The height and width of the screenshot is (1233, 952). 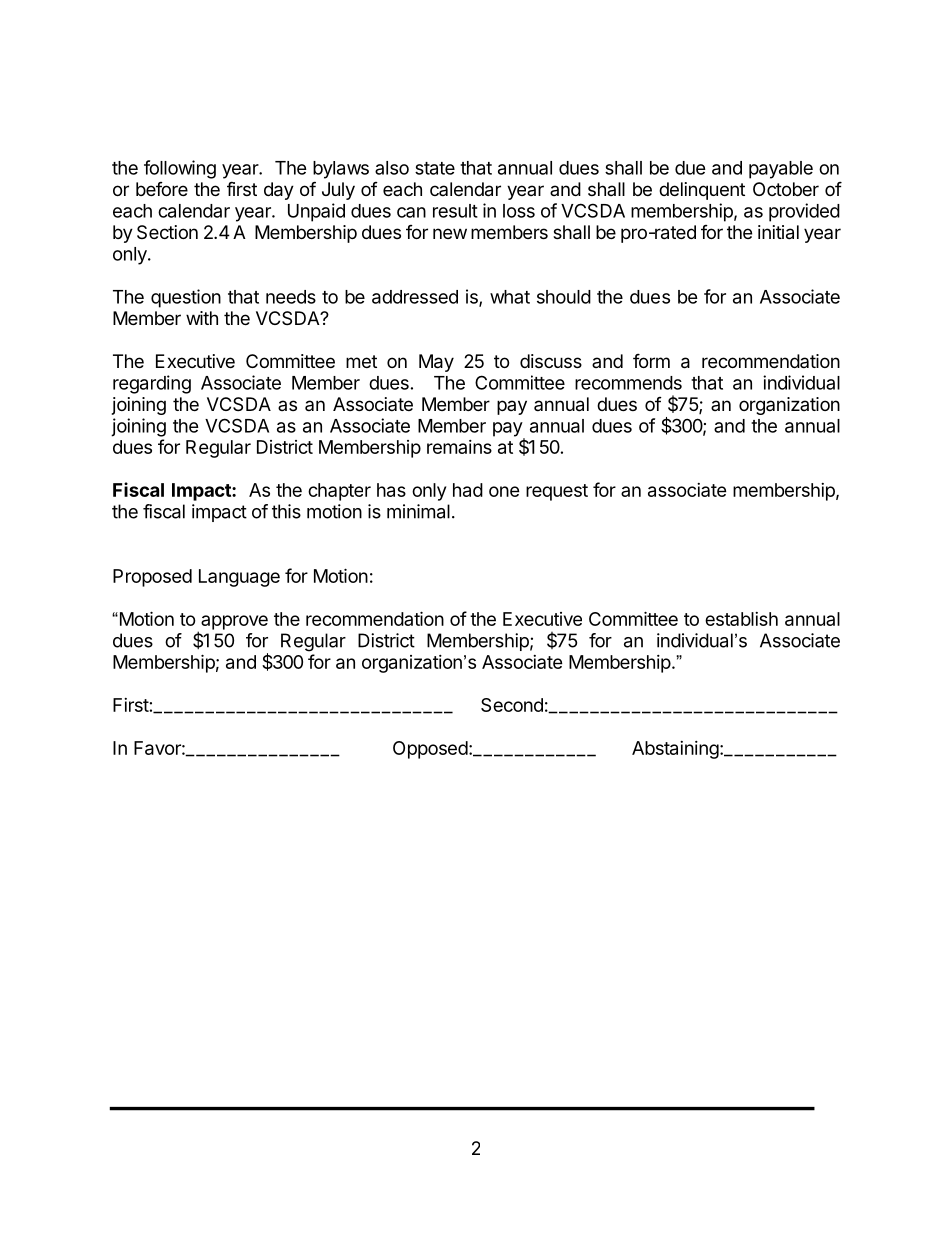 I want to click on state, so click(x=435, y=168).
